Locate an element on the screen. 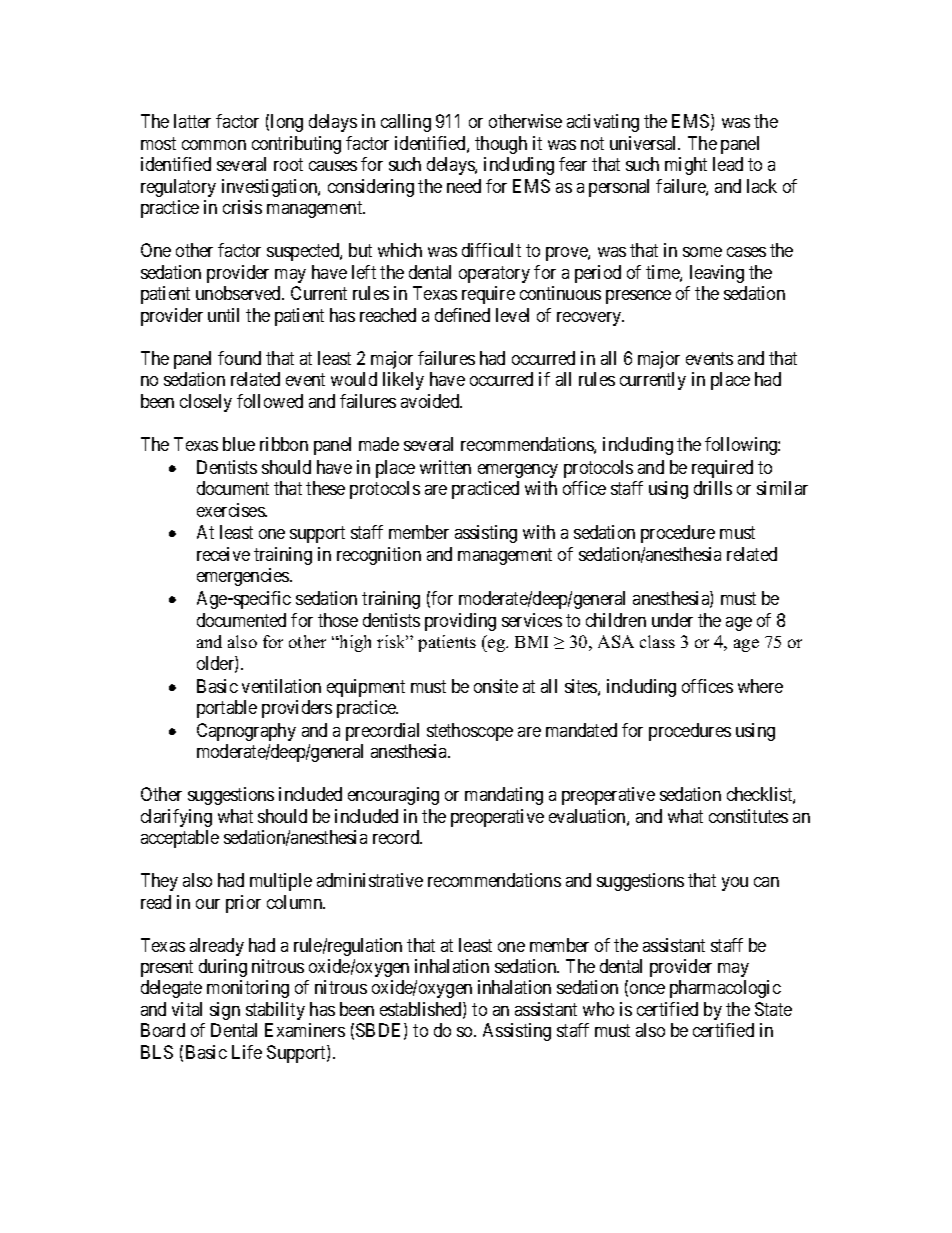 The width and height of the screenshot is (952, 1233). avoided is located at coordinates (431, 401).
